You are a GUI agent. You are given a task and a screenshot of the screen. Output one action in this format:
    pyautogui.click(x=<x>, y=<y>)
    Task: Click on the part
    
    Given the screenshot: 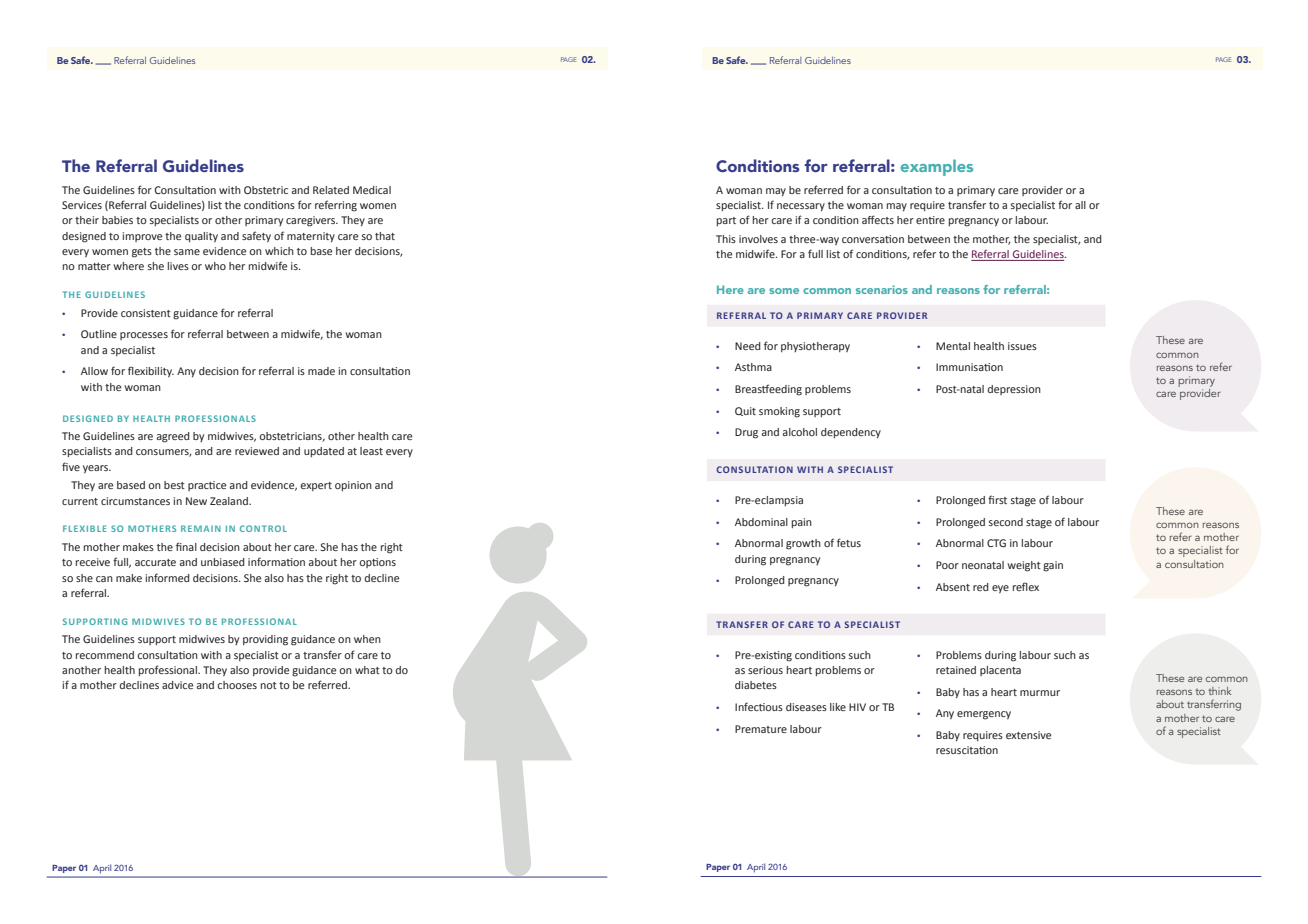 What is the action you would take?
    pyautogui.click(x=726, y=221)
